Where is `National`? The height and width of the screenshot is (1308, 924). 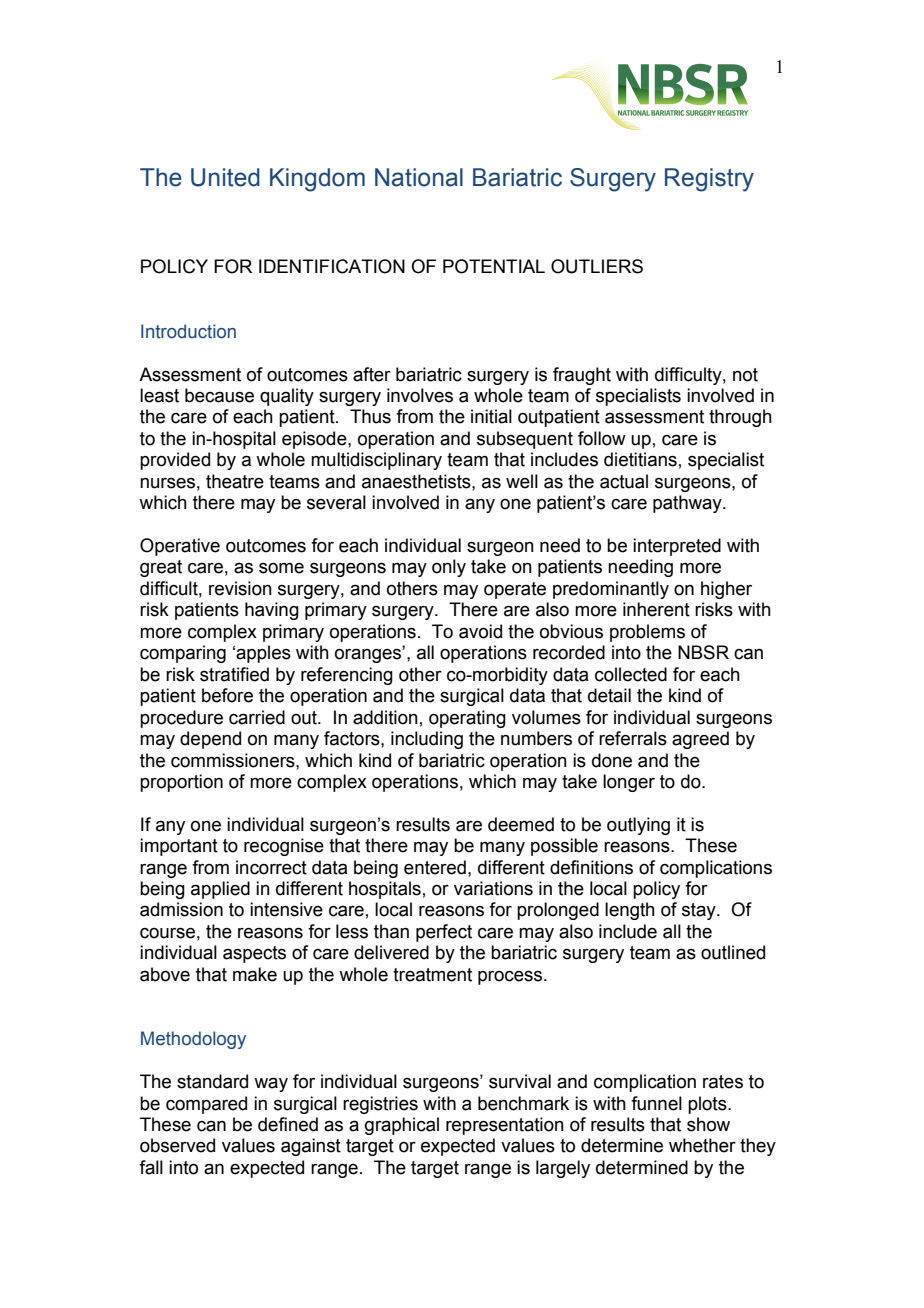
National is located at coordinates (419, 177).
